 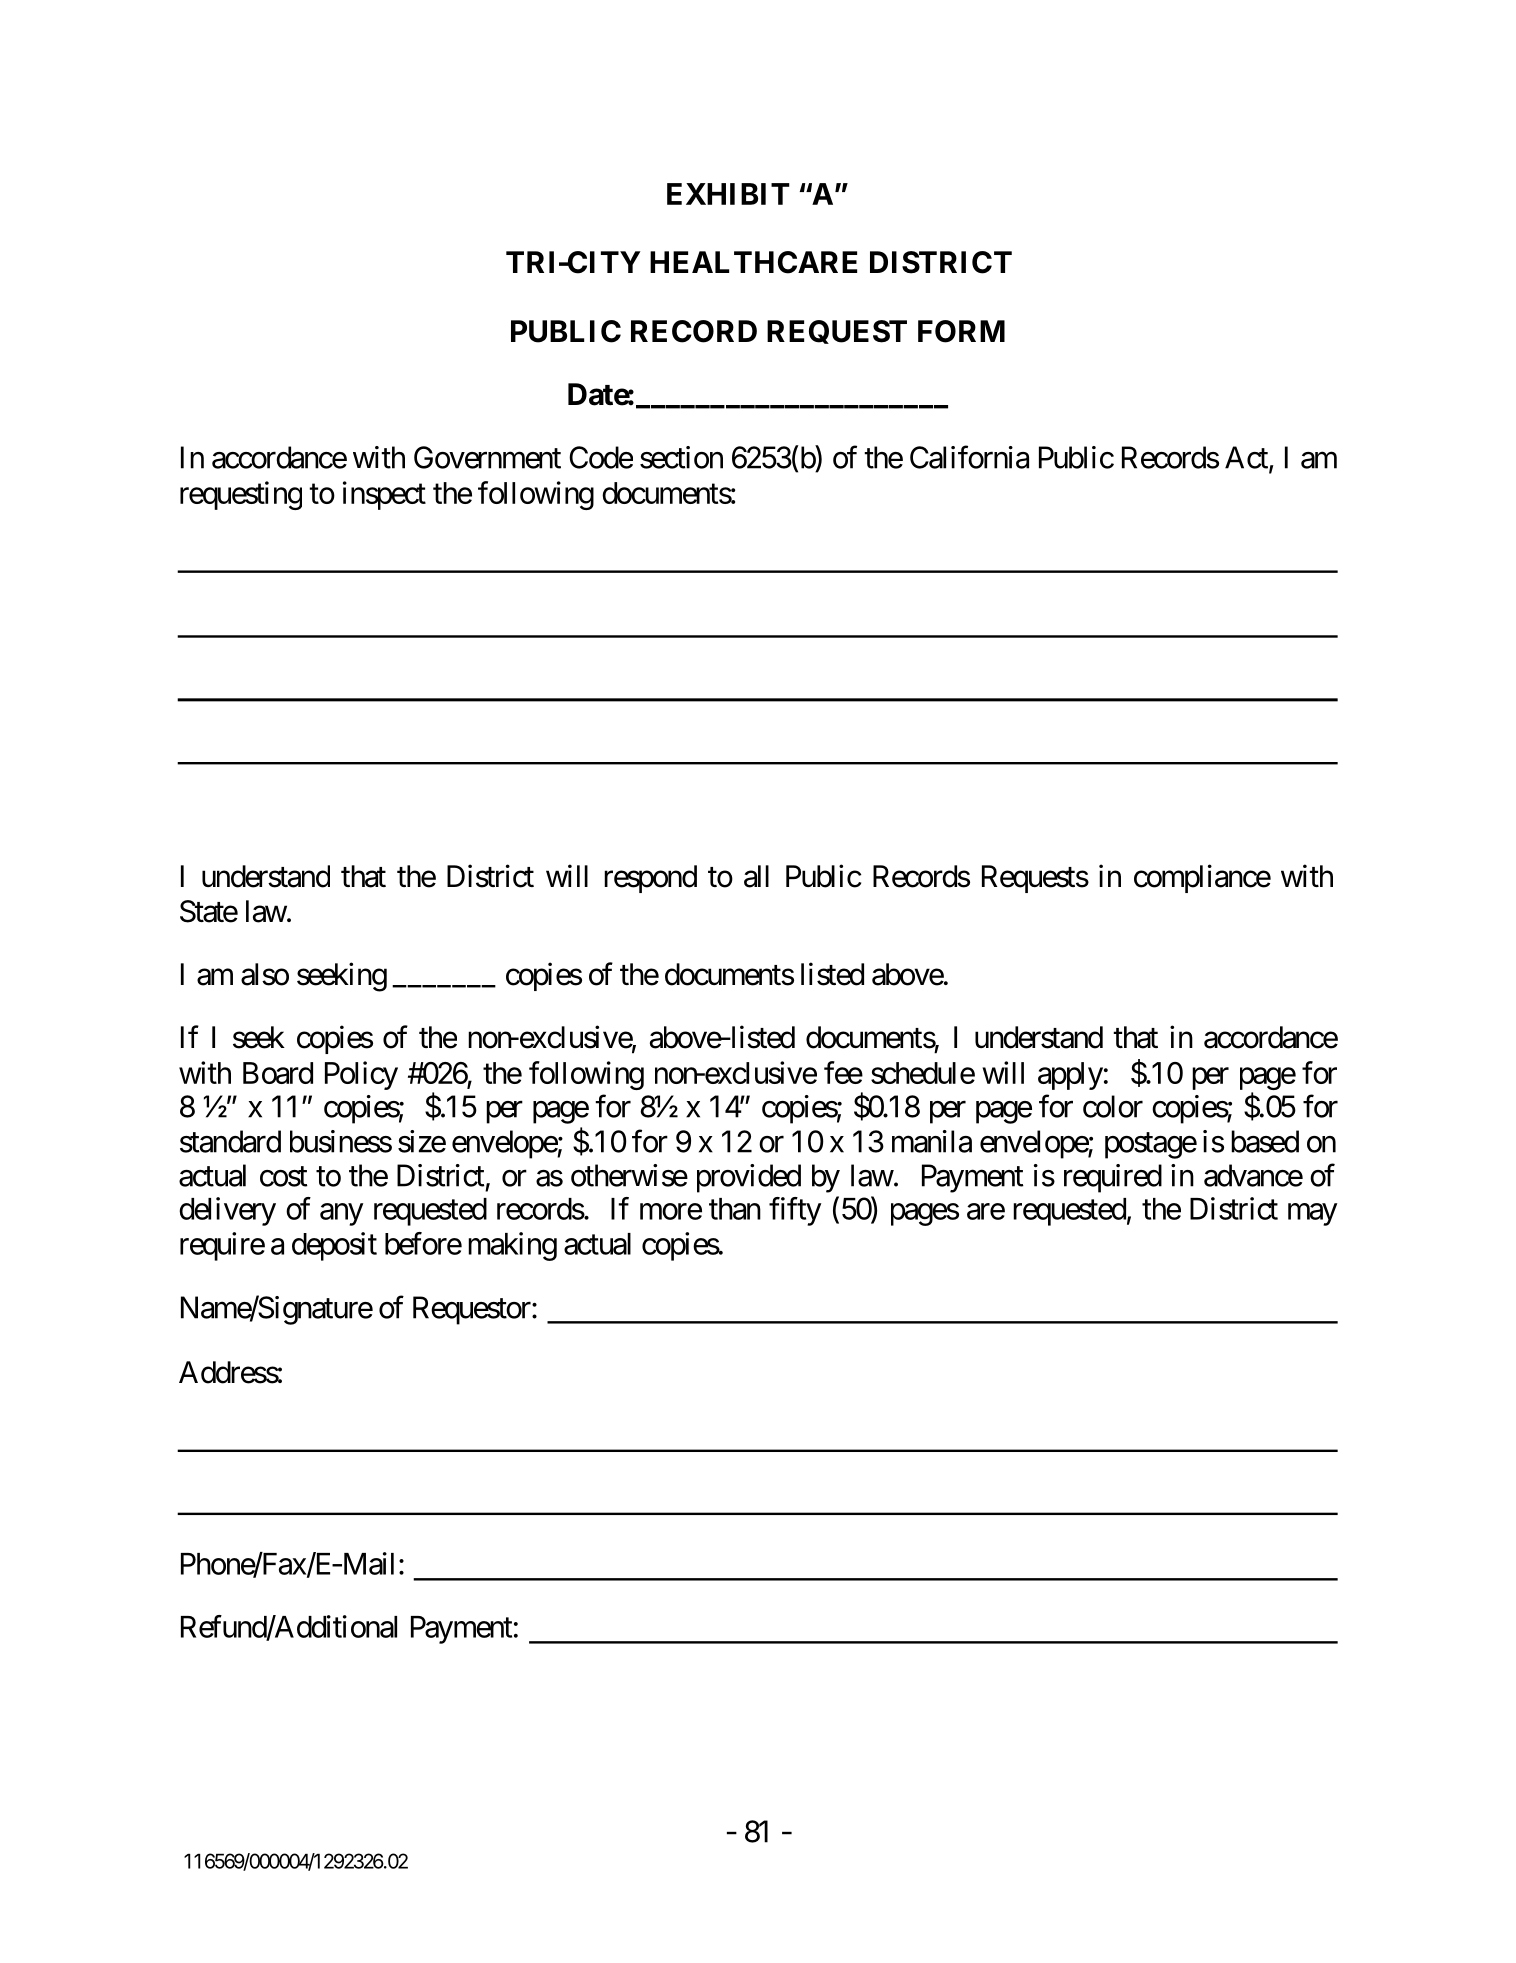 What do you see at coordinates (756, 876) in the screenshot?
I see `all` at bounding box center [756, 876].
